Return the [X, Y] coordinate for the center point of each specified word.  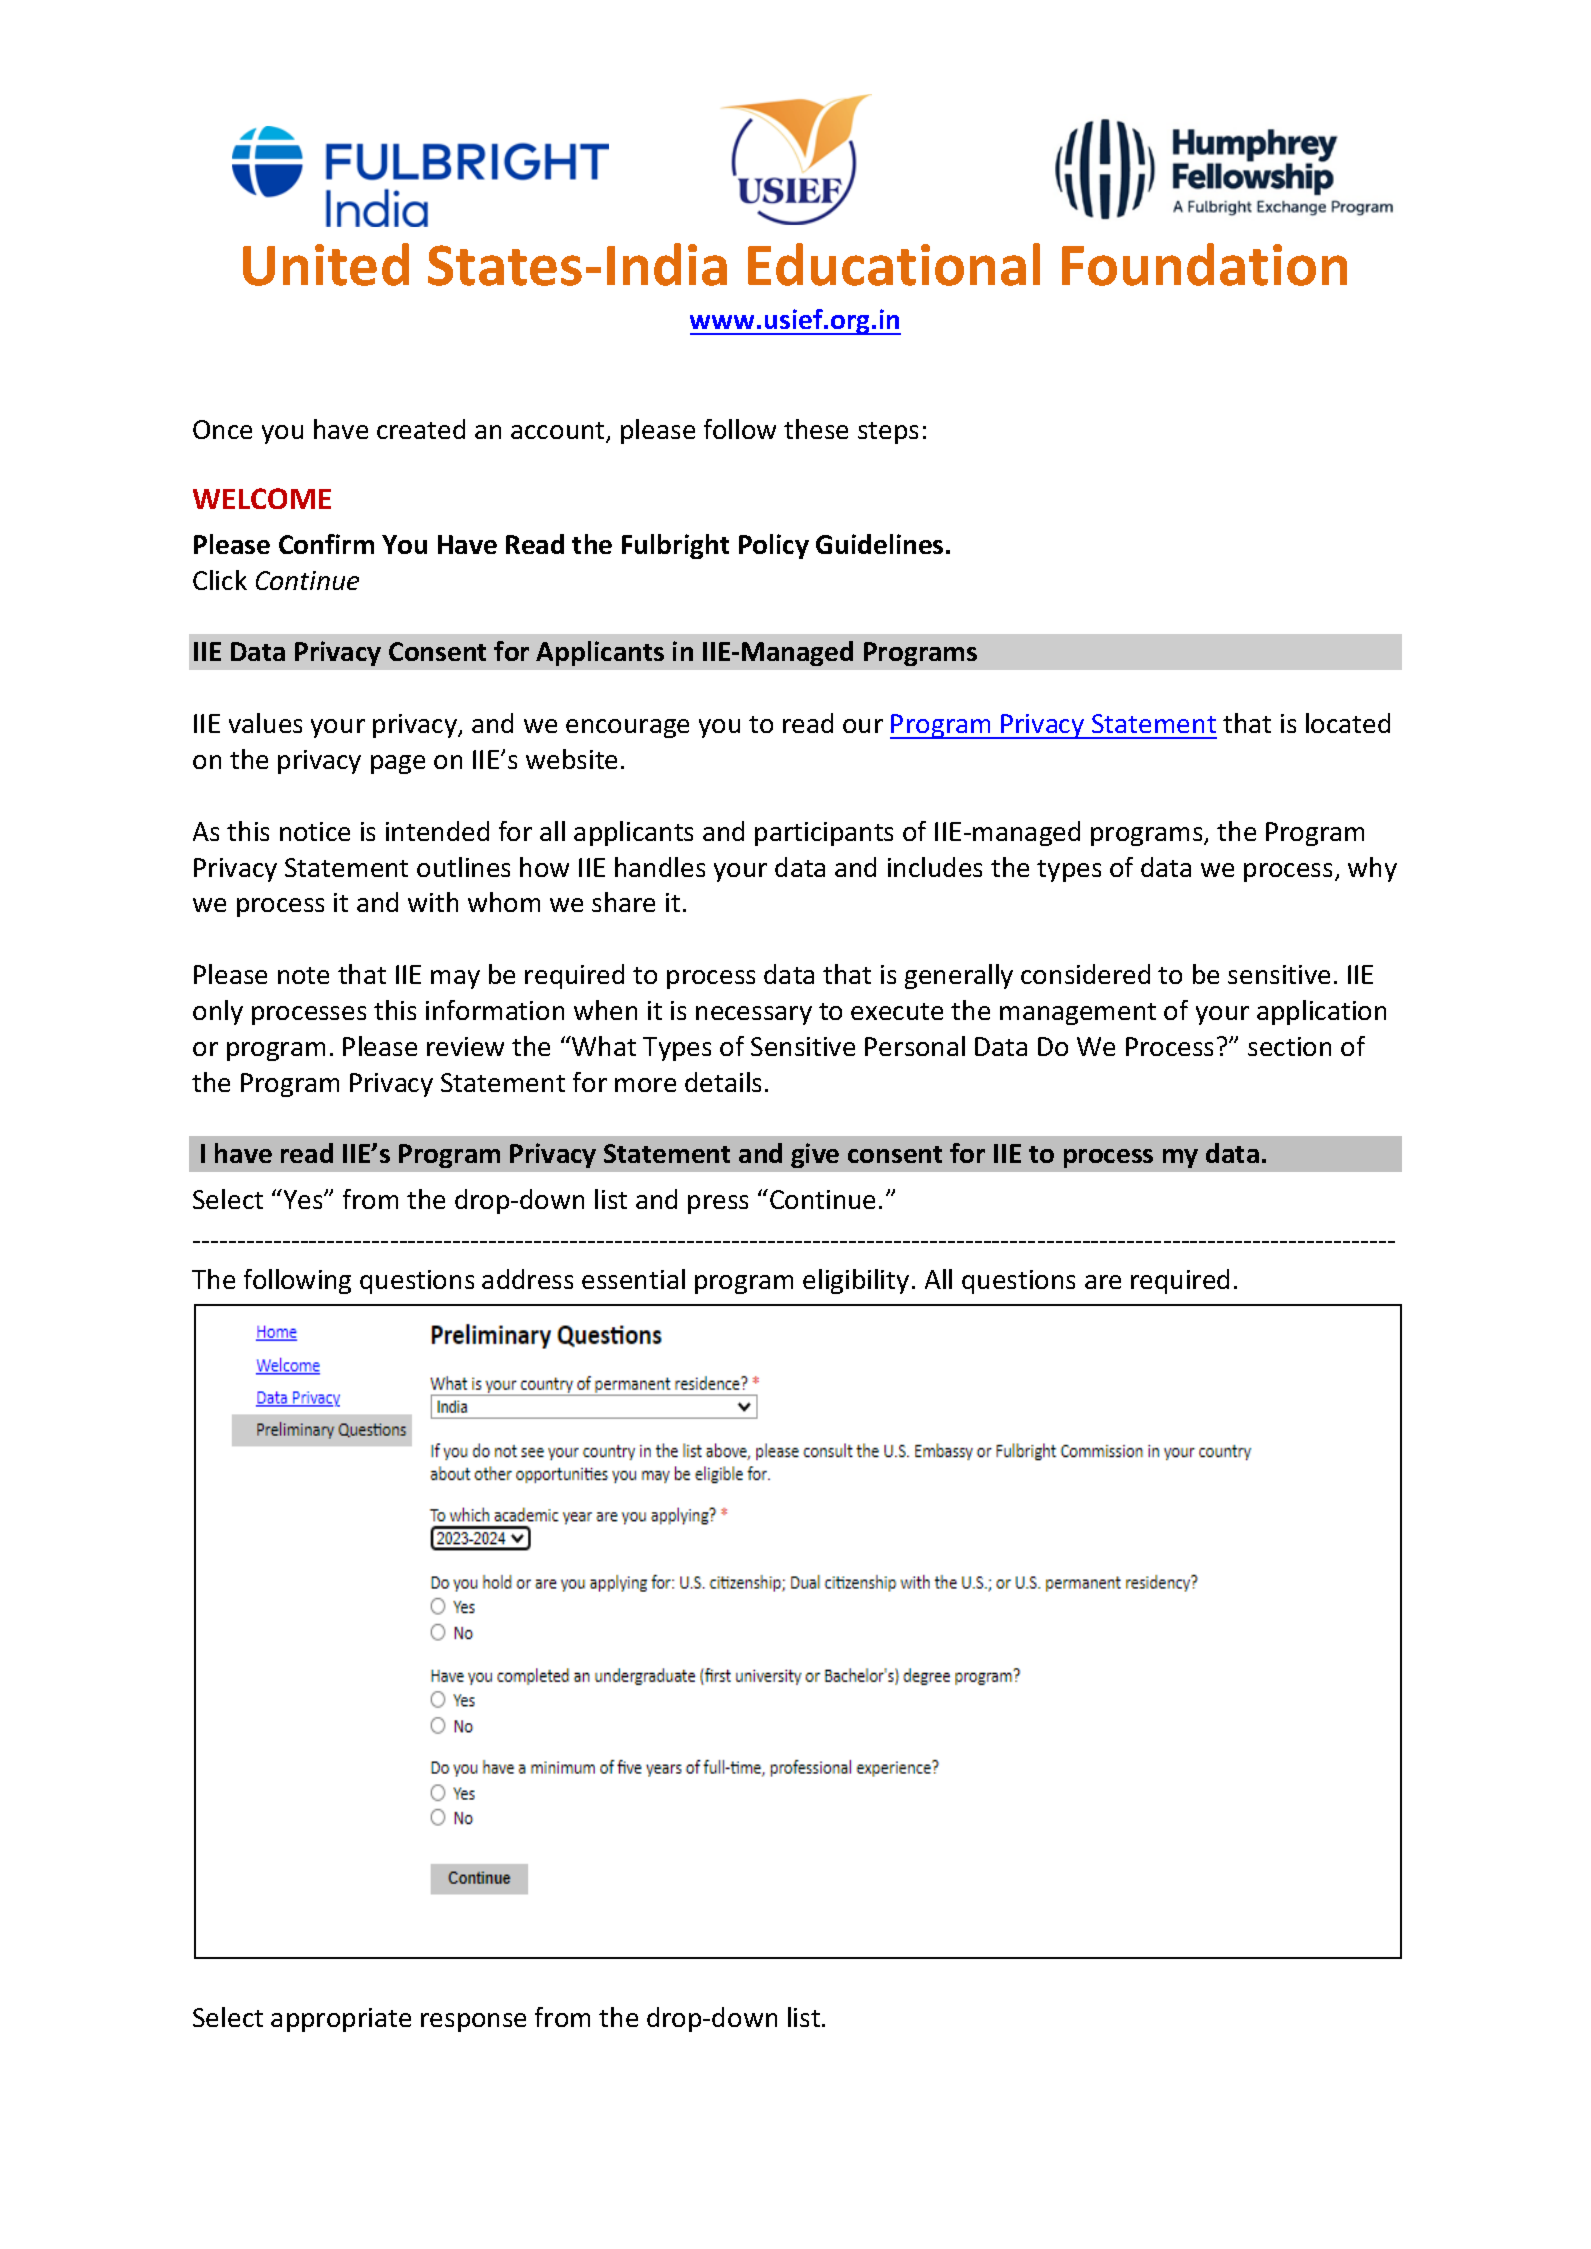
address [527, 1279]
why [1372, 869]
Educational [894, 264]
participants [824, 834]
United [326, 264]
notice [315, 831]
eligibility [856, 1281]
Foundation [1204, 264]
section [1289, 1046]
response [473, 2022]
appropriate [341, 2020]
